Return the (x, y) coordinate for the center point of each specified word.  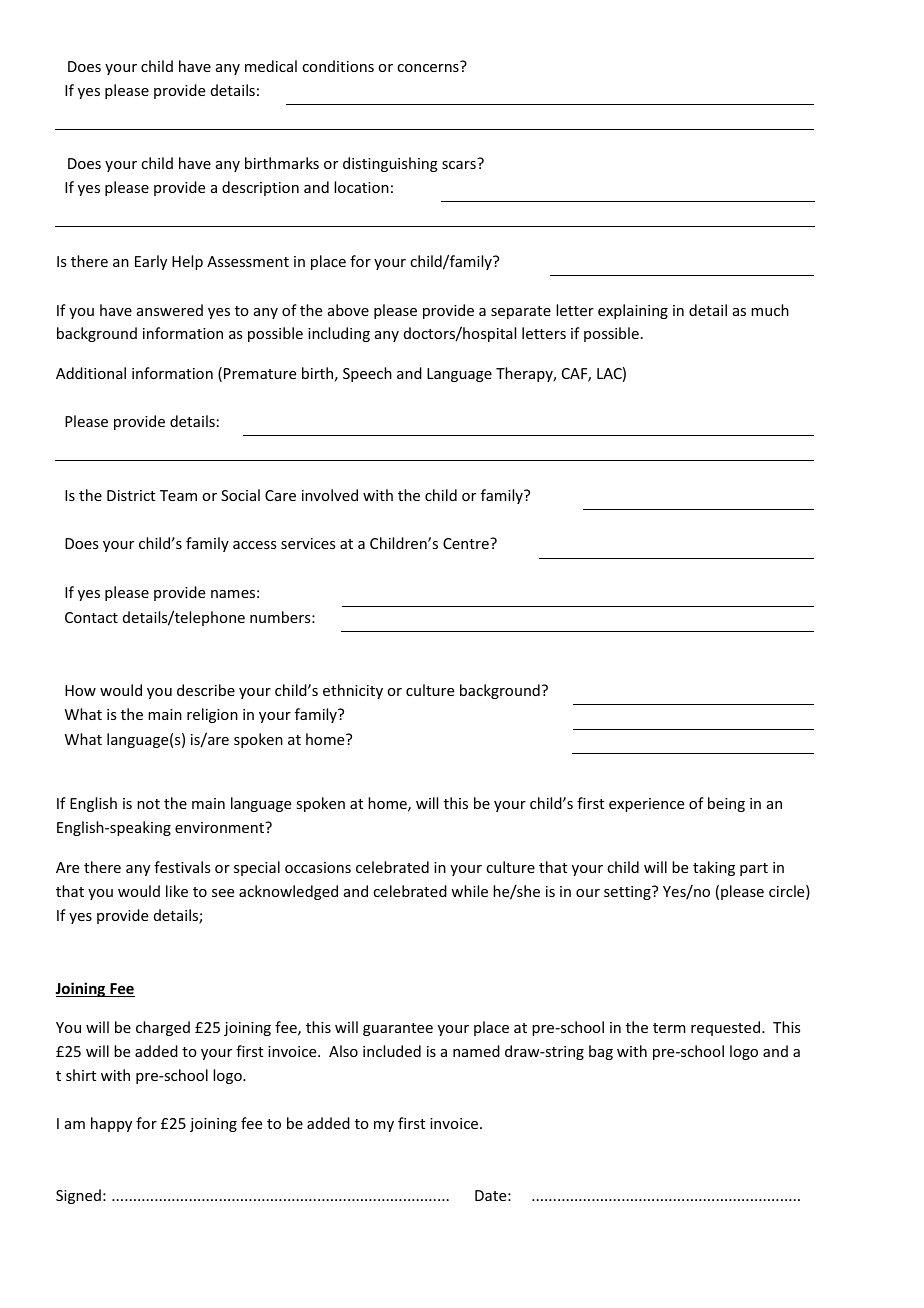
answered (170, 310)
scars (459, 165)
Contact (91, 617)
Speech (367, 374)
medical (271, 66)
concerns (428, 68)
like (177, 891)
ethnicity (353, 691)
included (392, 1051)
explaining (633, 311)
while (469, 891)
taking (714, 868)
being (726, 804)
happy (111, 1124)
